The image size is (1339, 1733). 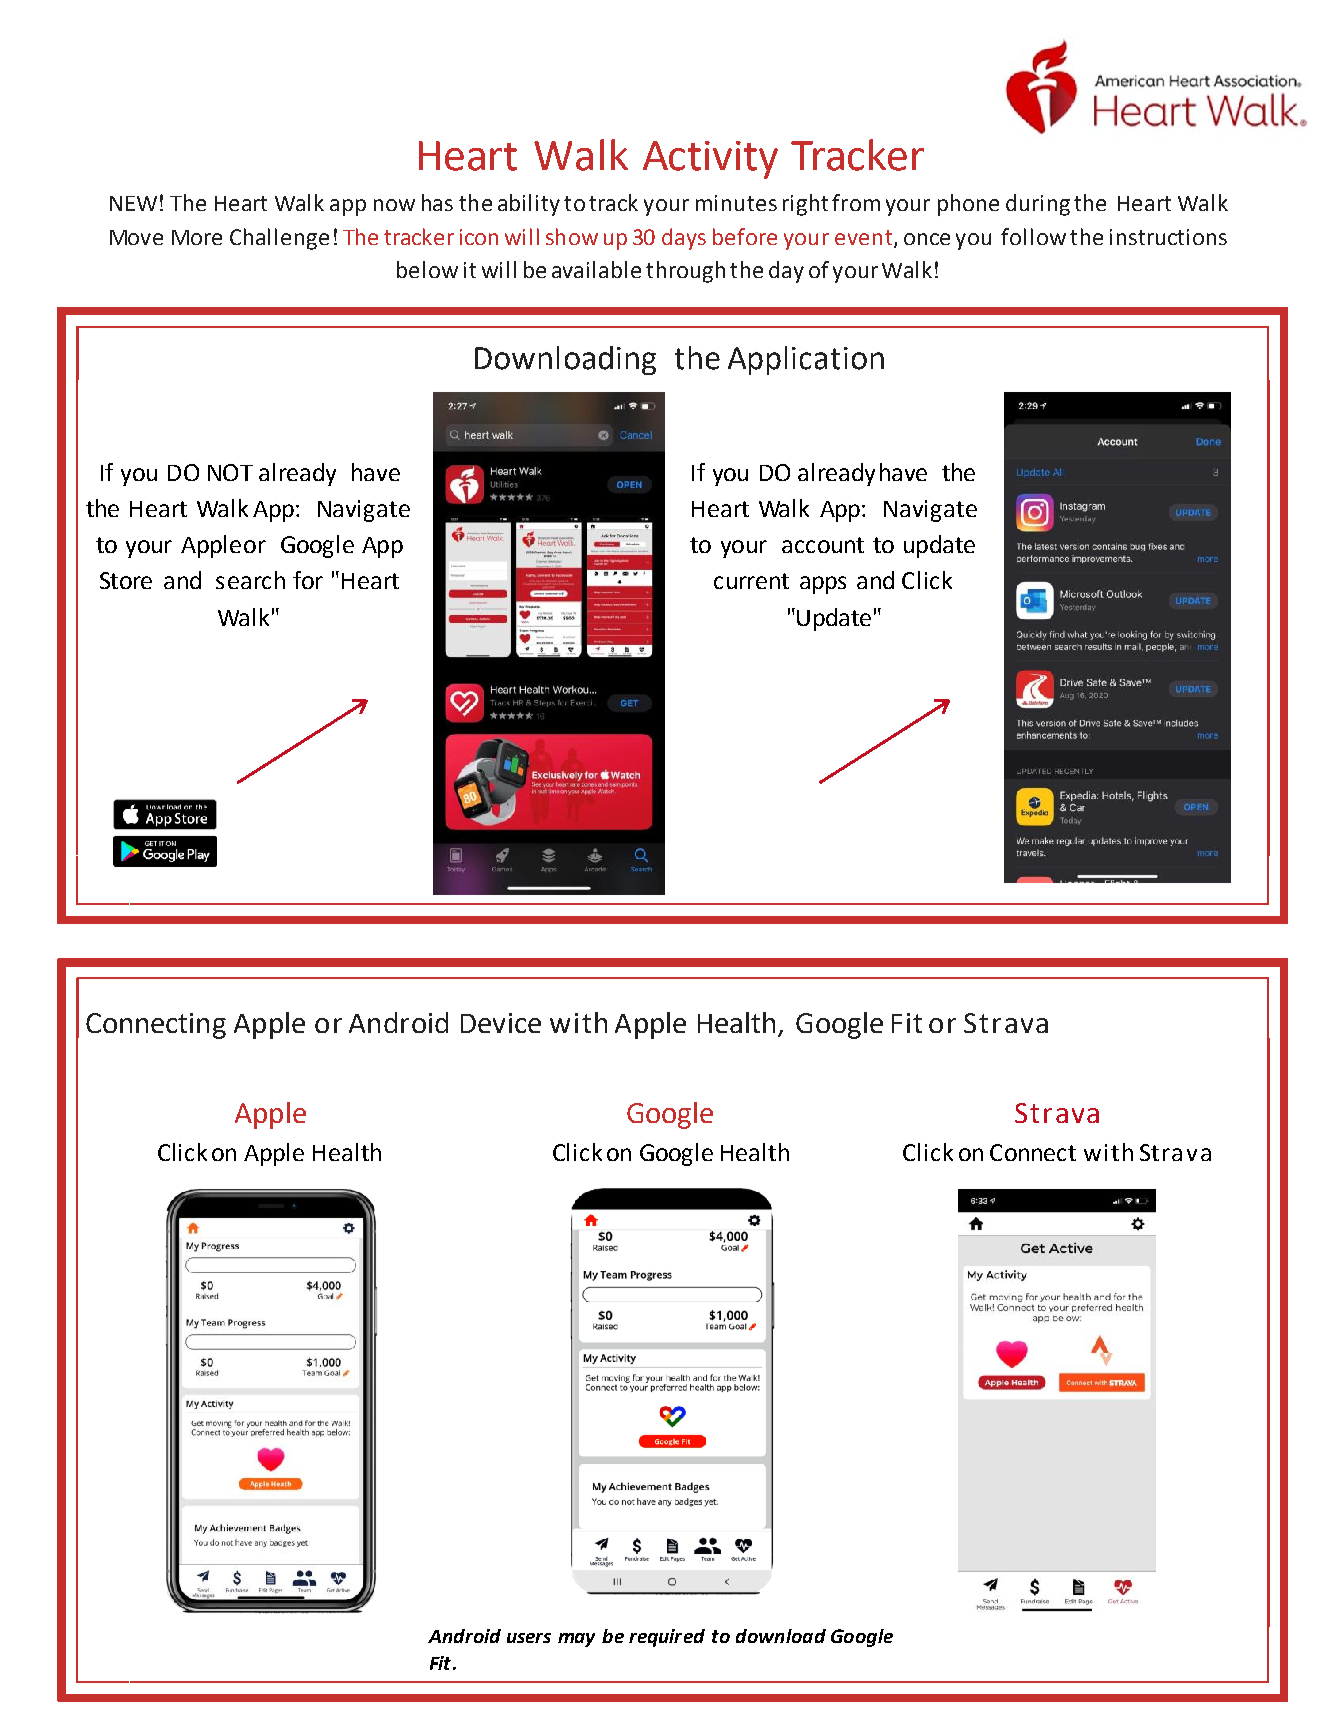 What do you see at coordinates (576, 1640) in the image?
I see `may` at bounding box center [576, 1640].
